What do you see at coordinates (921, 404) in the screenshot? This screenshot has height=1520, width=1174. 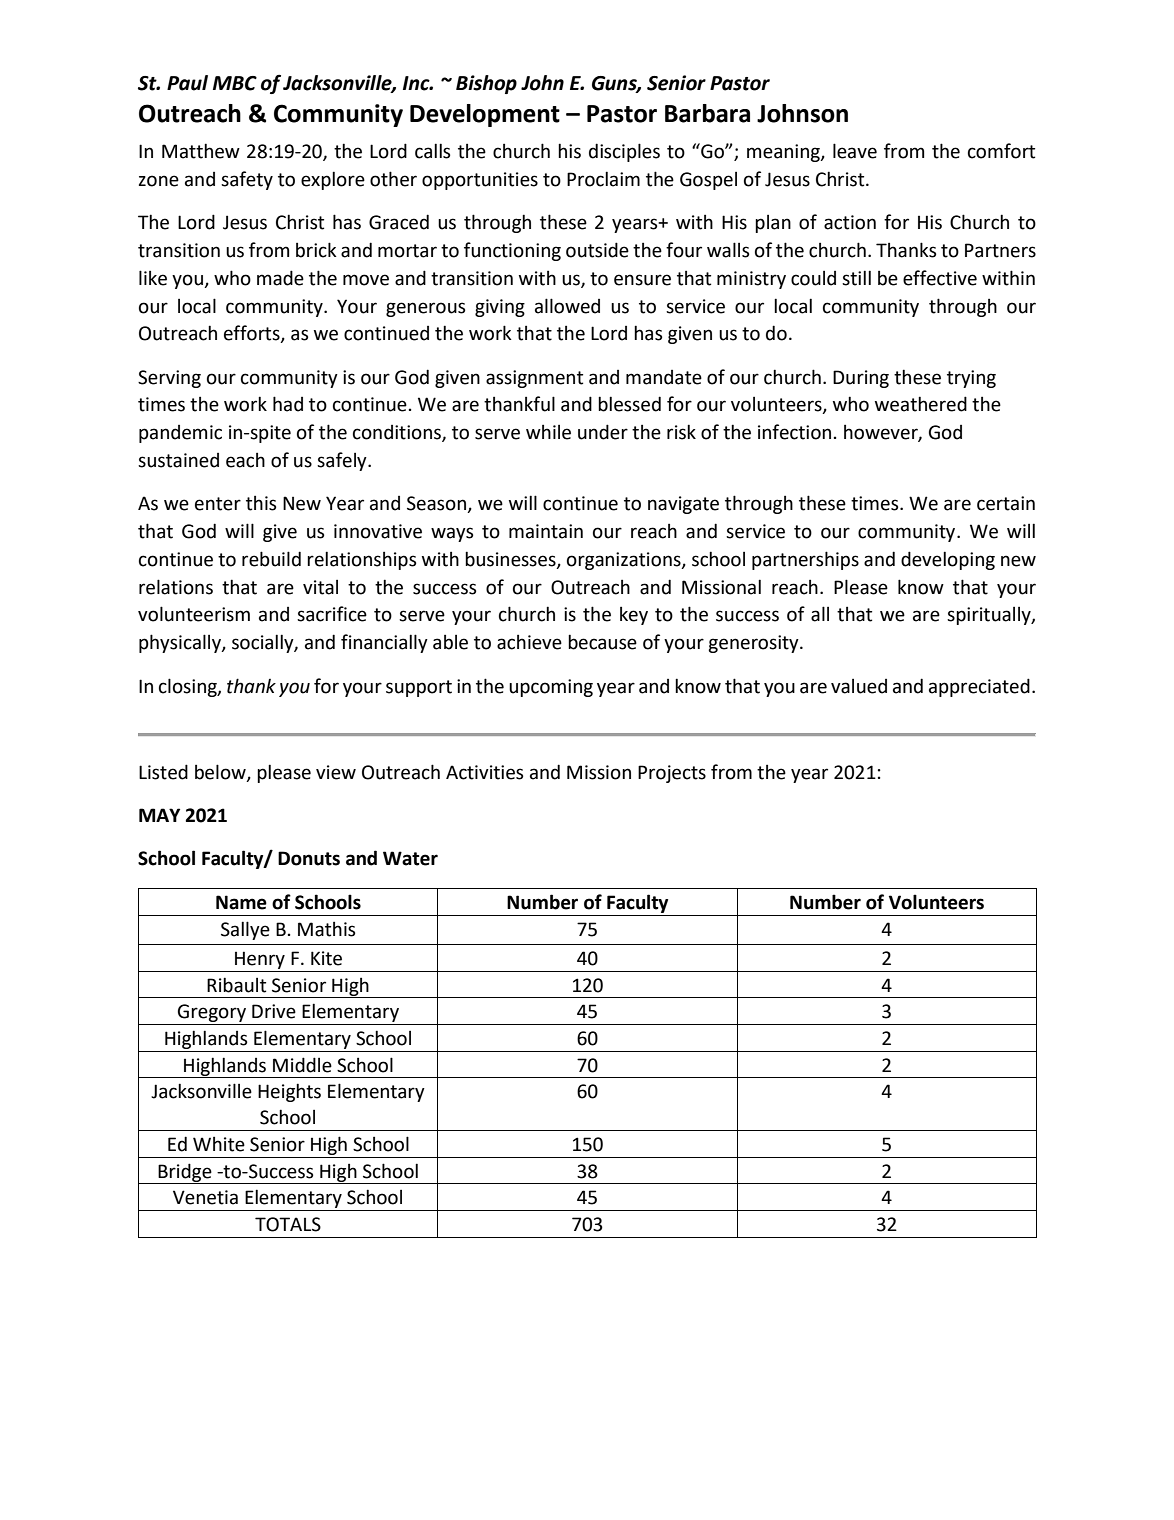 I see `weathered` at bounding box center [921, 404].
